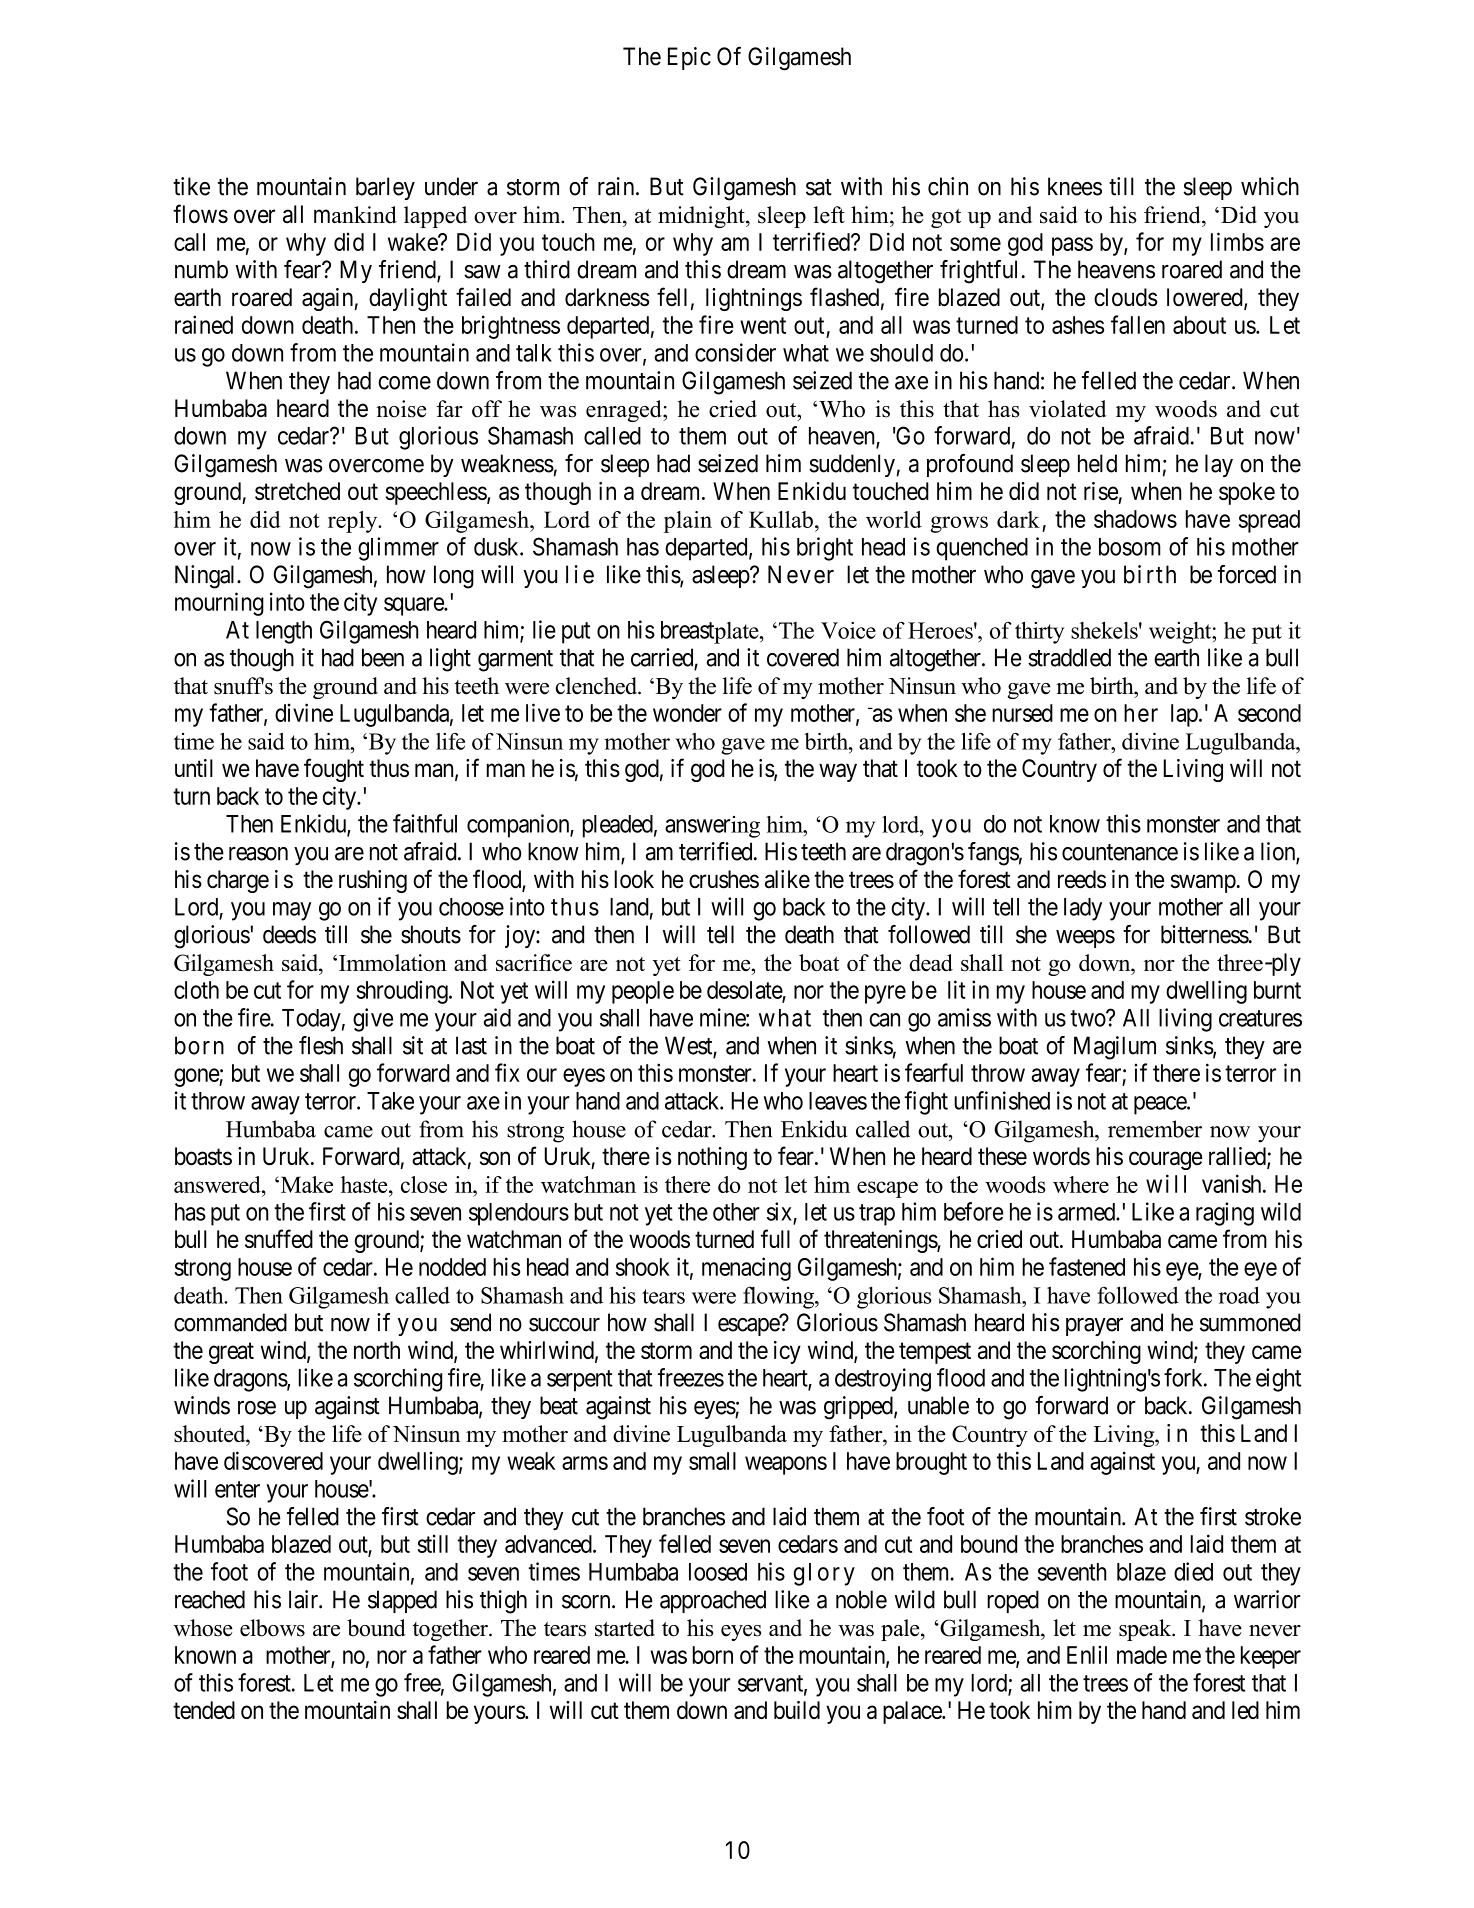 Image resolution: width=1474 pixels, height=1908 pixels. Describe the element at coordinates (284, 632) in the screenshot. I see `length` at that location.
